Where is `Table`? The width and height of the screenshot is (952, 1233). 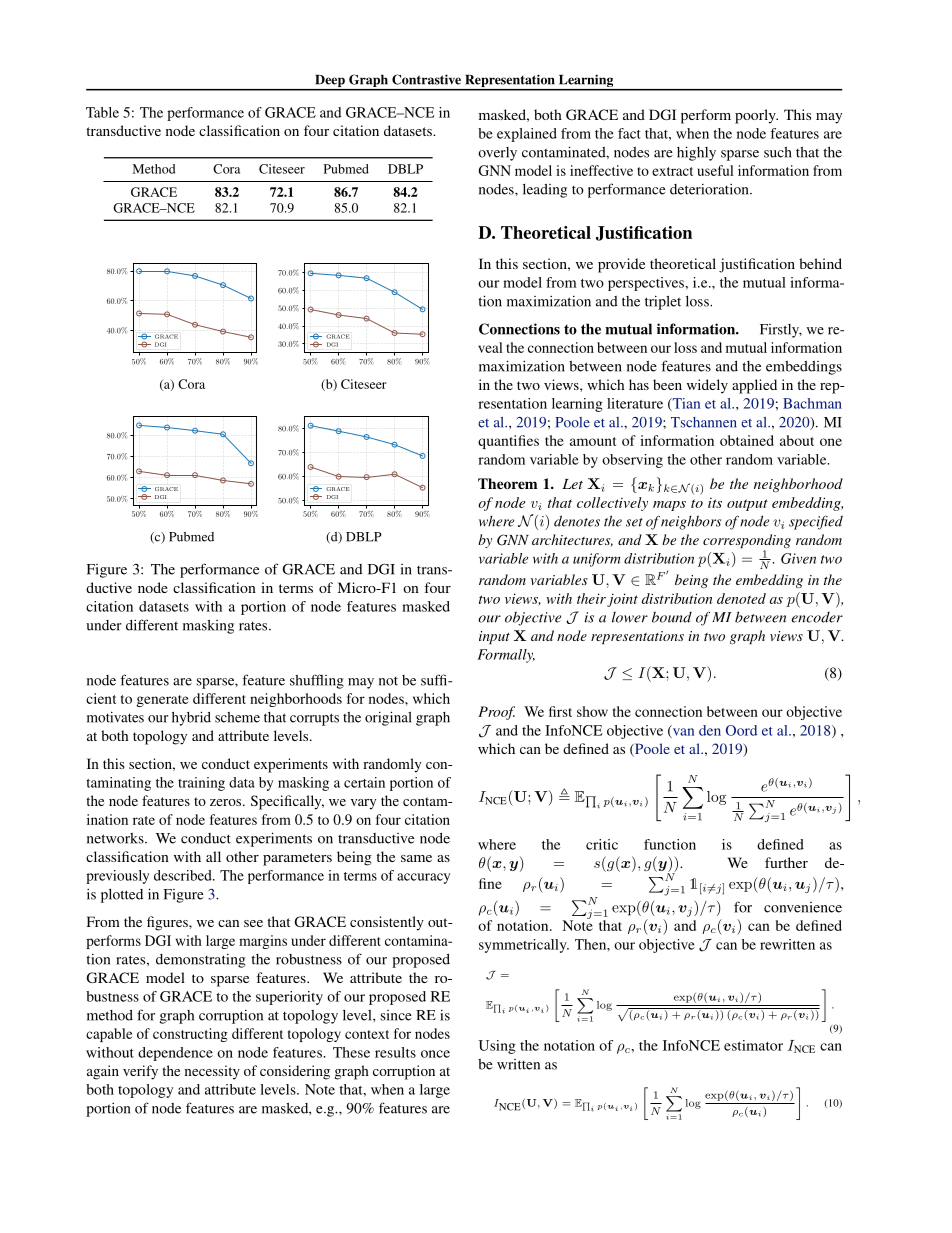
Table is located at coordinates (102, 112).
